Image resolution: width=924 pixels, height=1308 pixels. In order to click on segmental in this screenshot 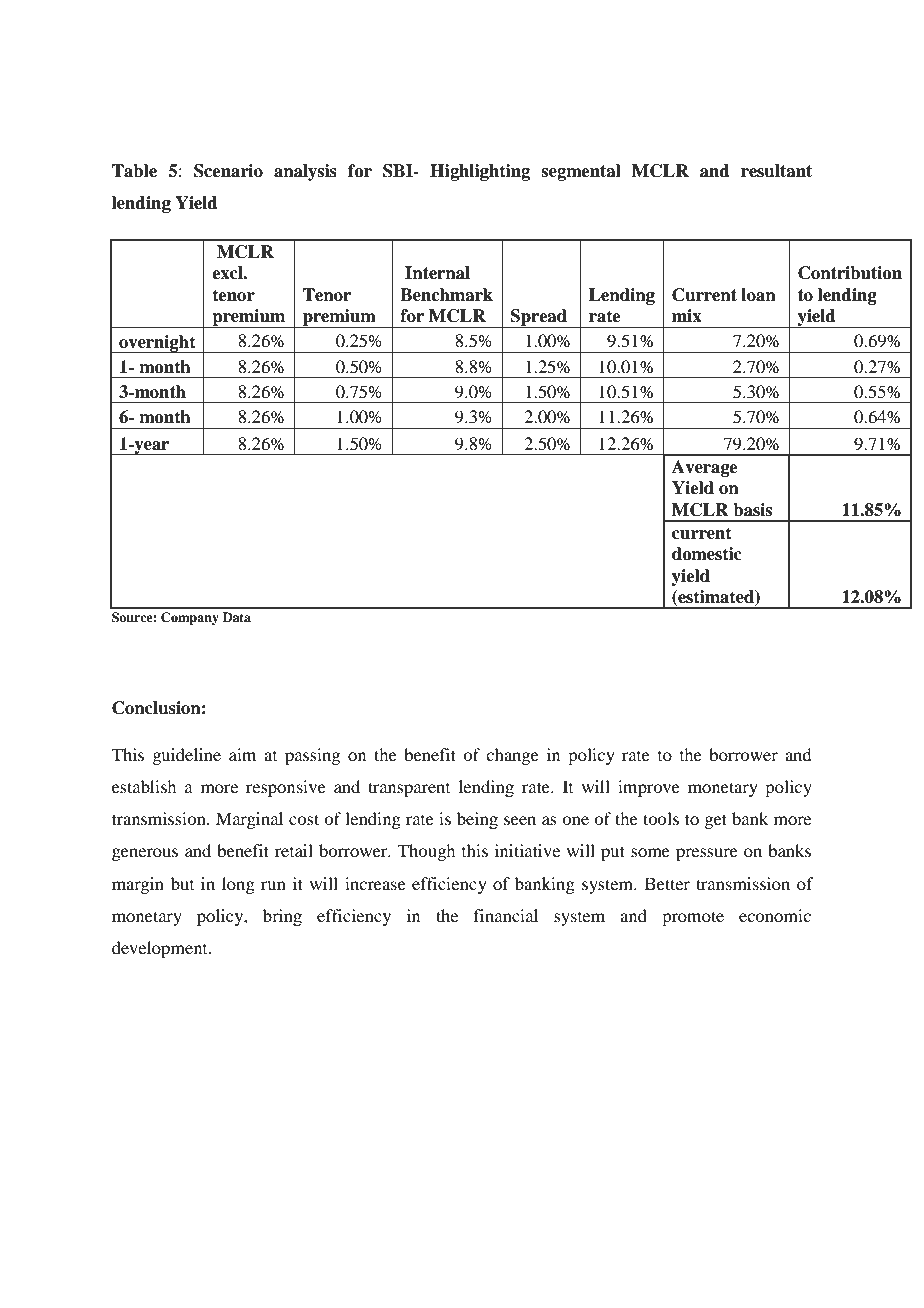, I will do `click(581, 172)`.
